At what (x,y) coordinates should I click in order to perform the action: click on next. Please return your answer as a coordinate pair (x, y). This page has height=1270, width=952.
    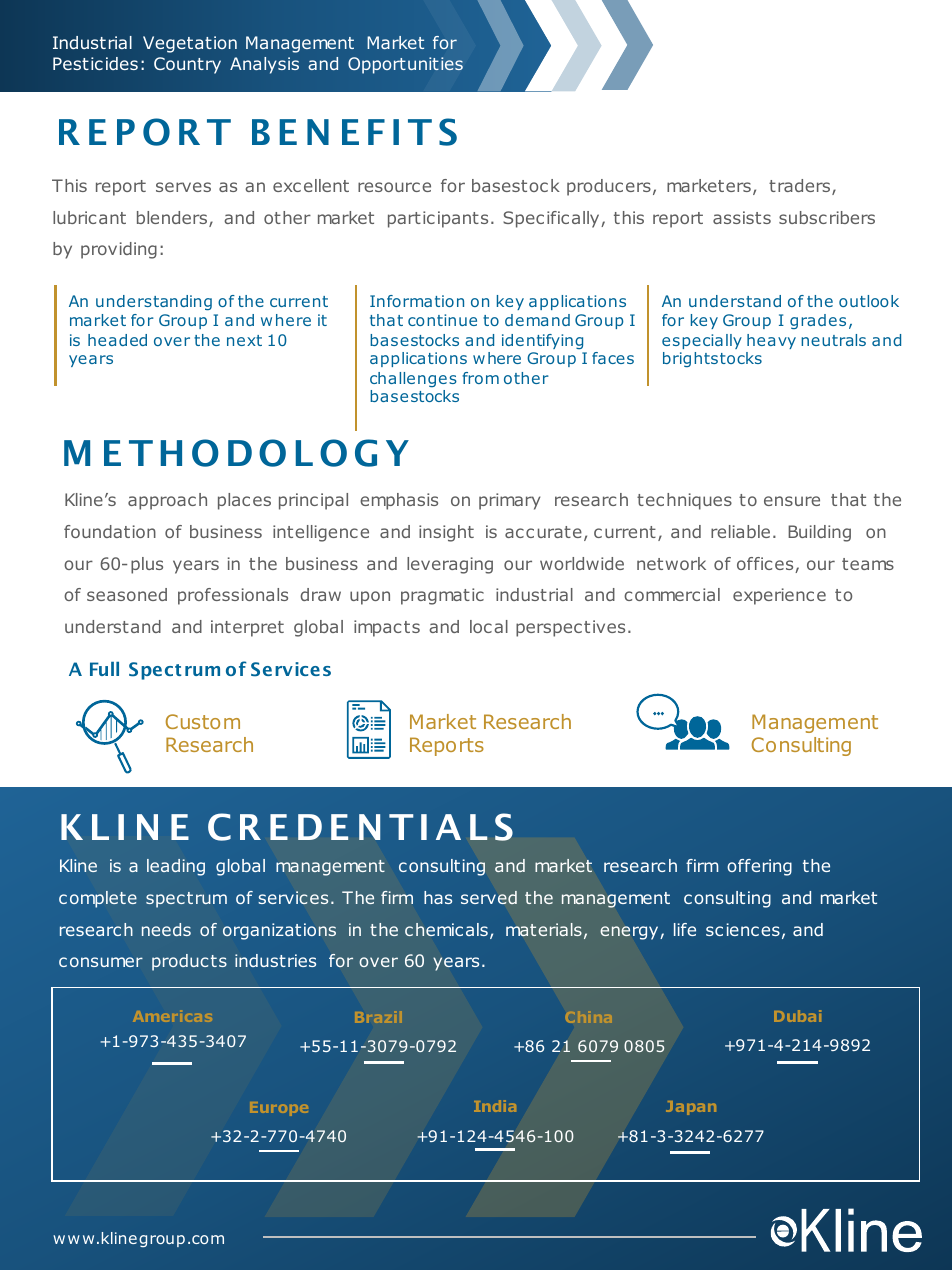
    Looking at the image, I should click on (244, 340).
